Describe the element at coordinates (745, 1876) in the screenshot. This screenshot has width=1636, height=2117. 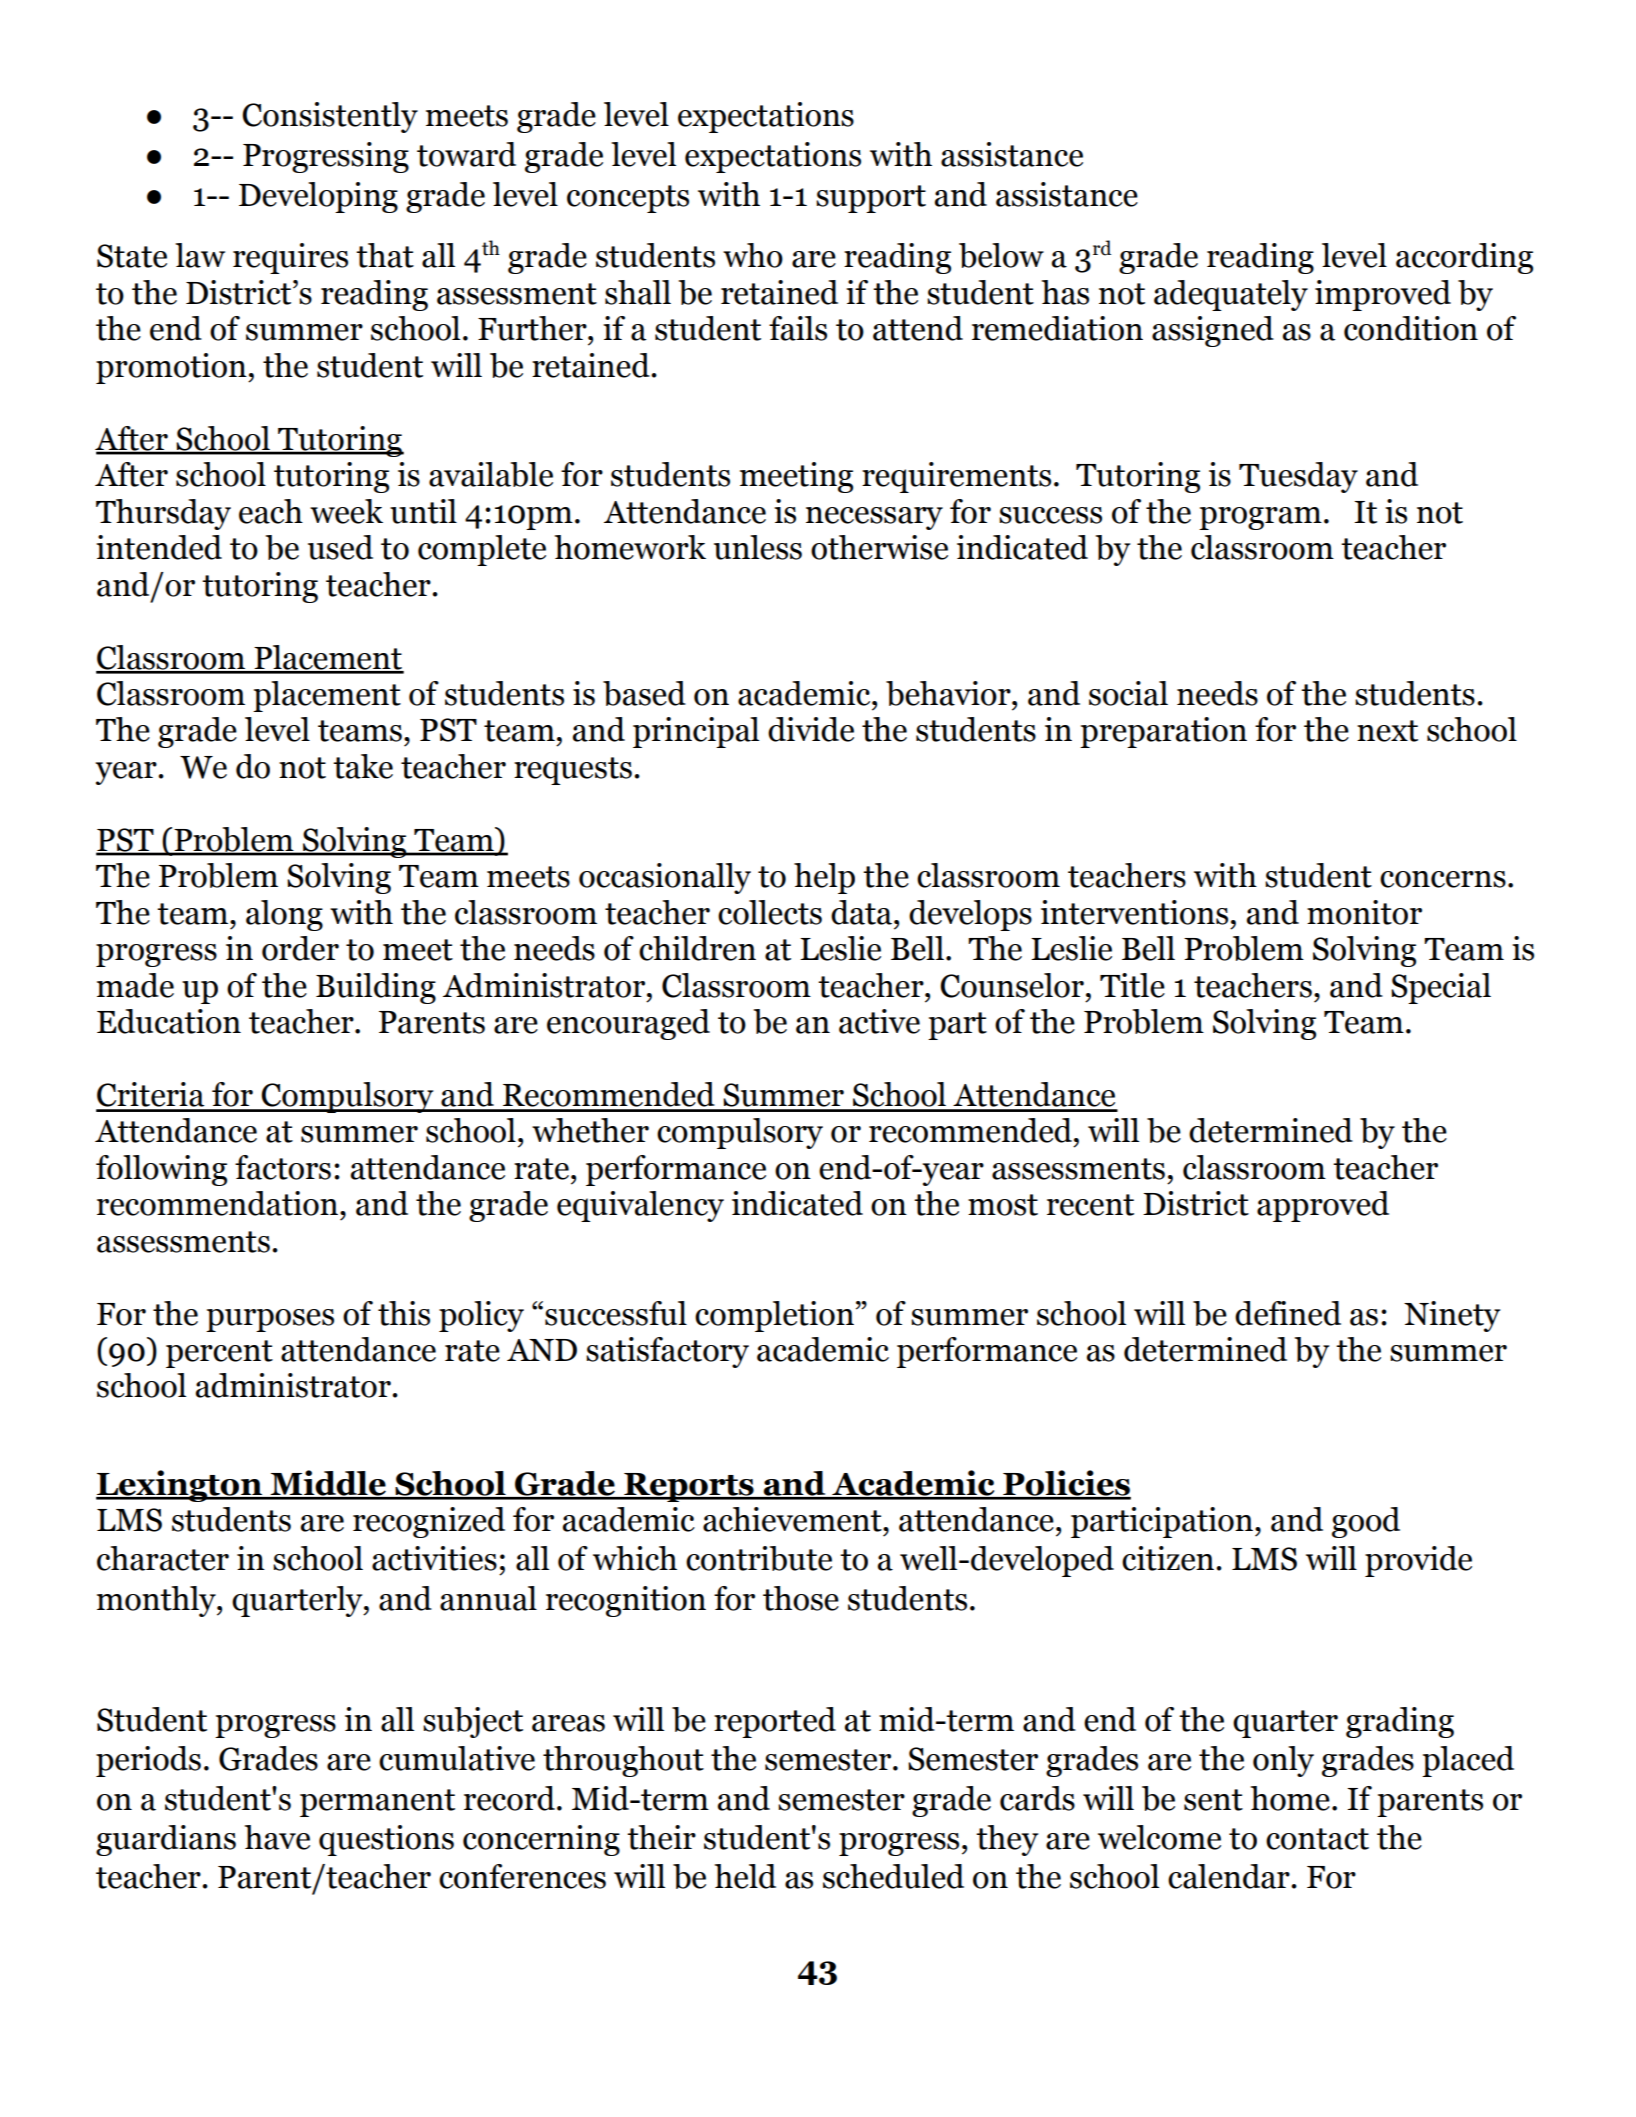
I see `held` at that location.
